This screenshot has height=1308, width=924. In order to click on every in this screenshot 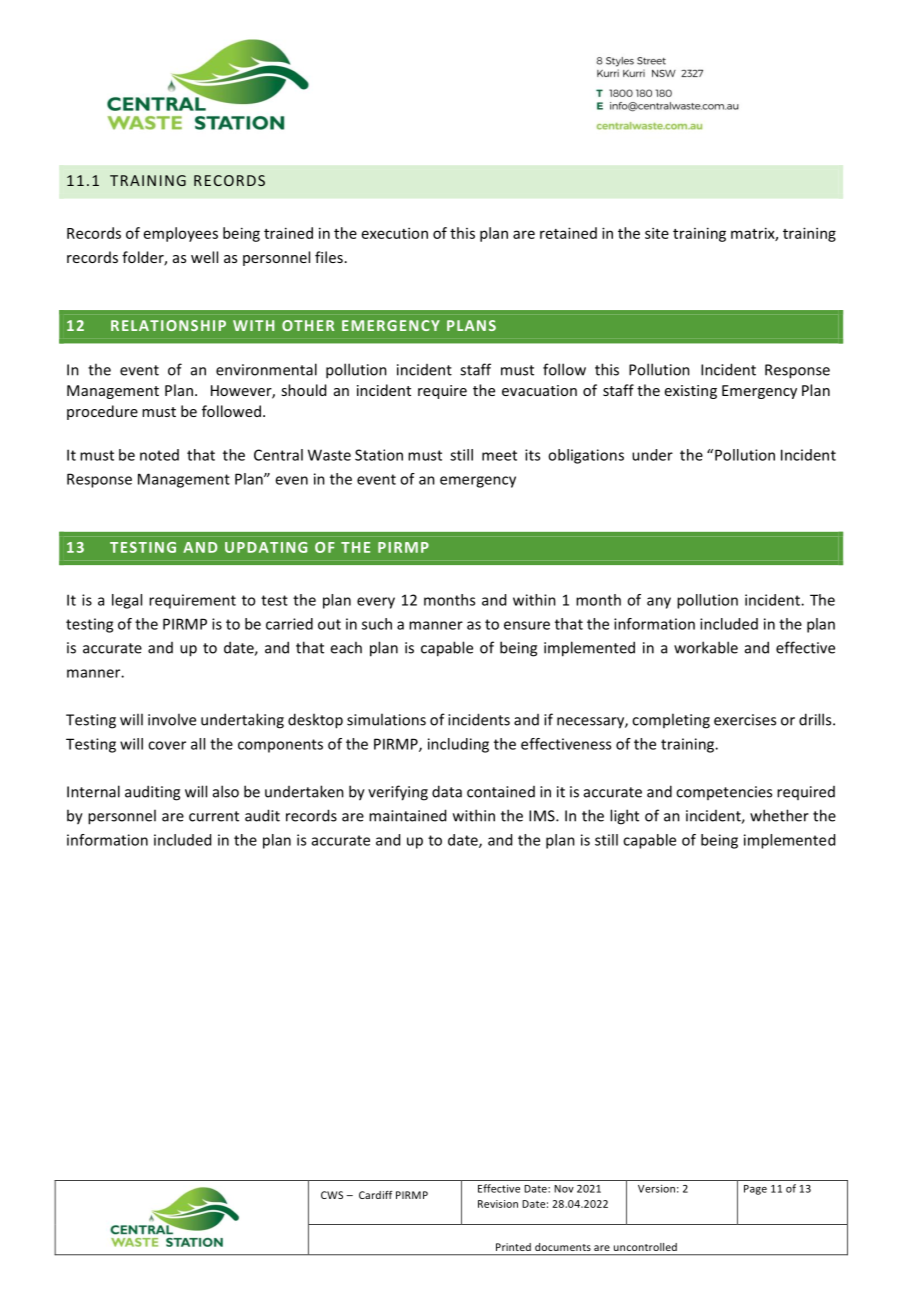, I will do `click(376, 603)`.
